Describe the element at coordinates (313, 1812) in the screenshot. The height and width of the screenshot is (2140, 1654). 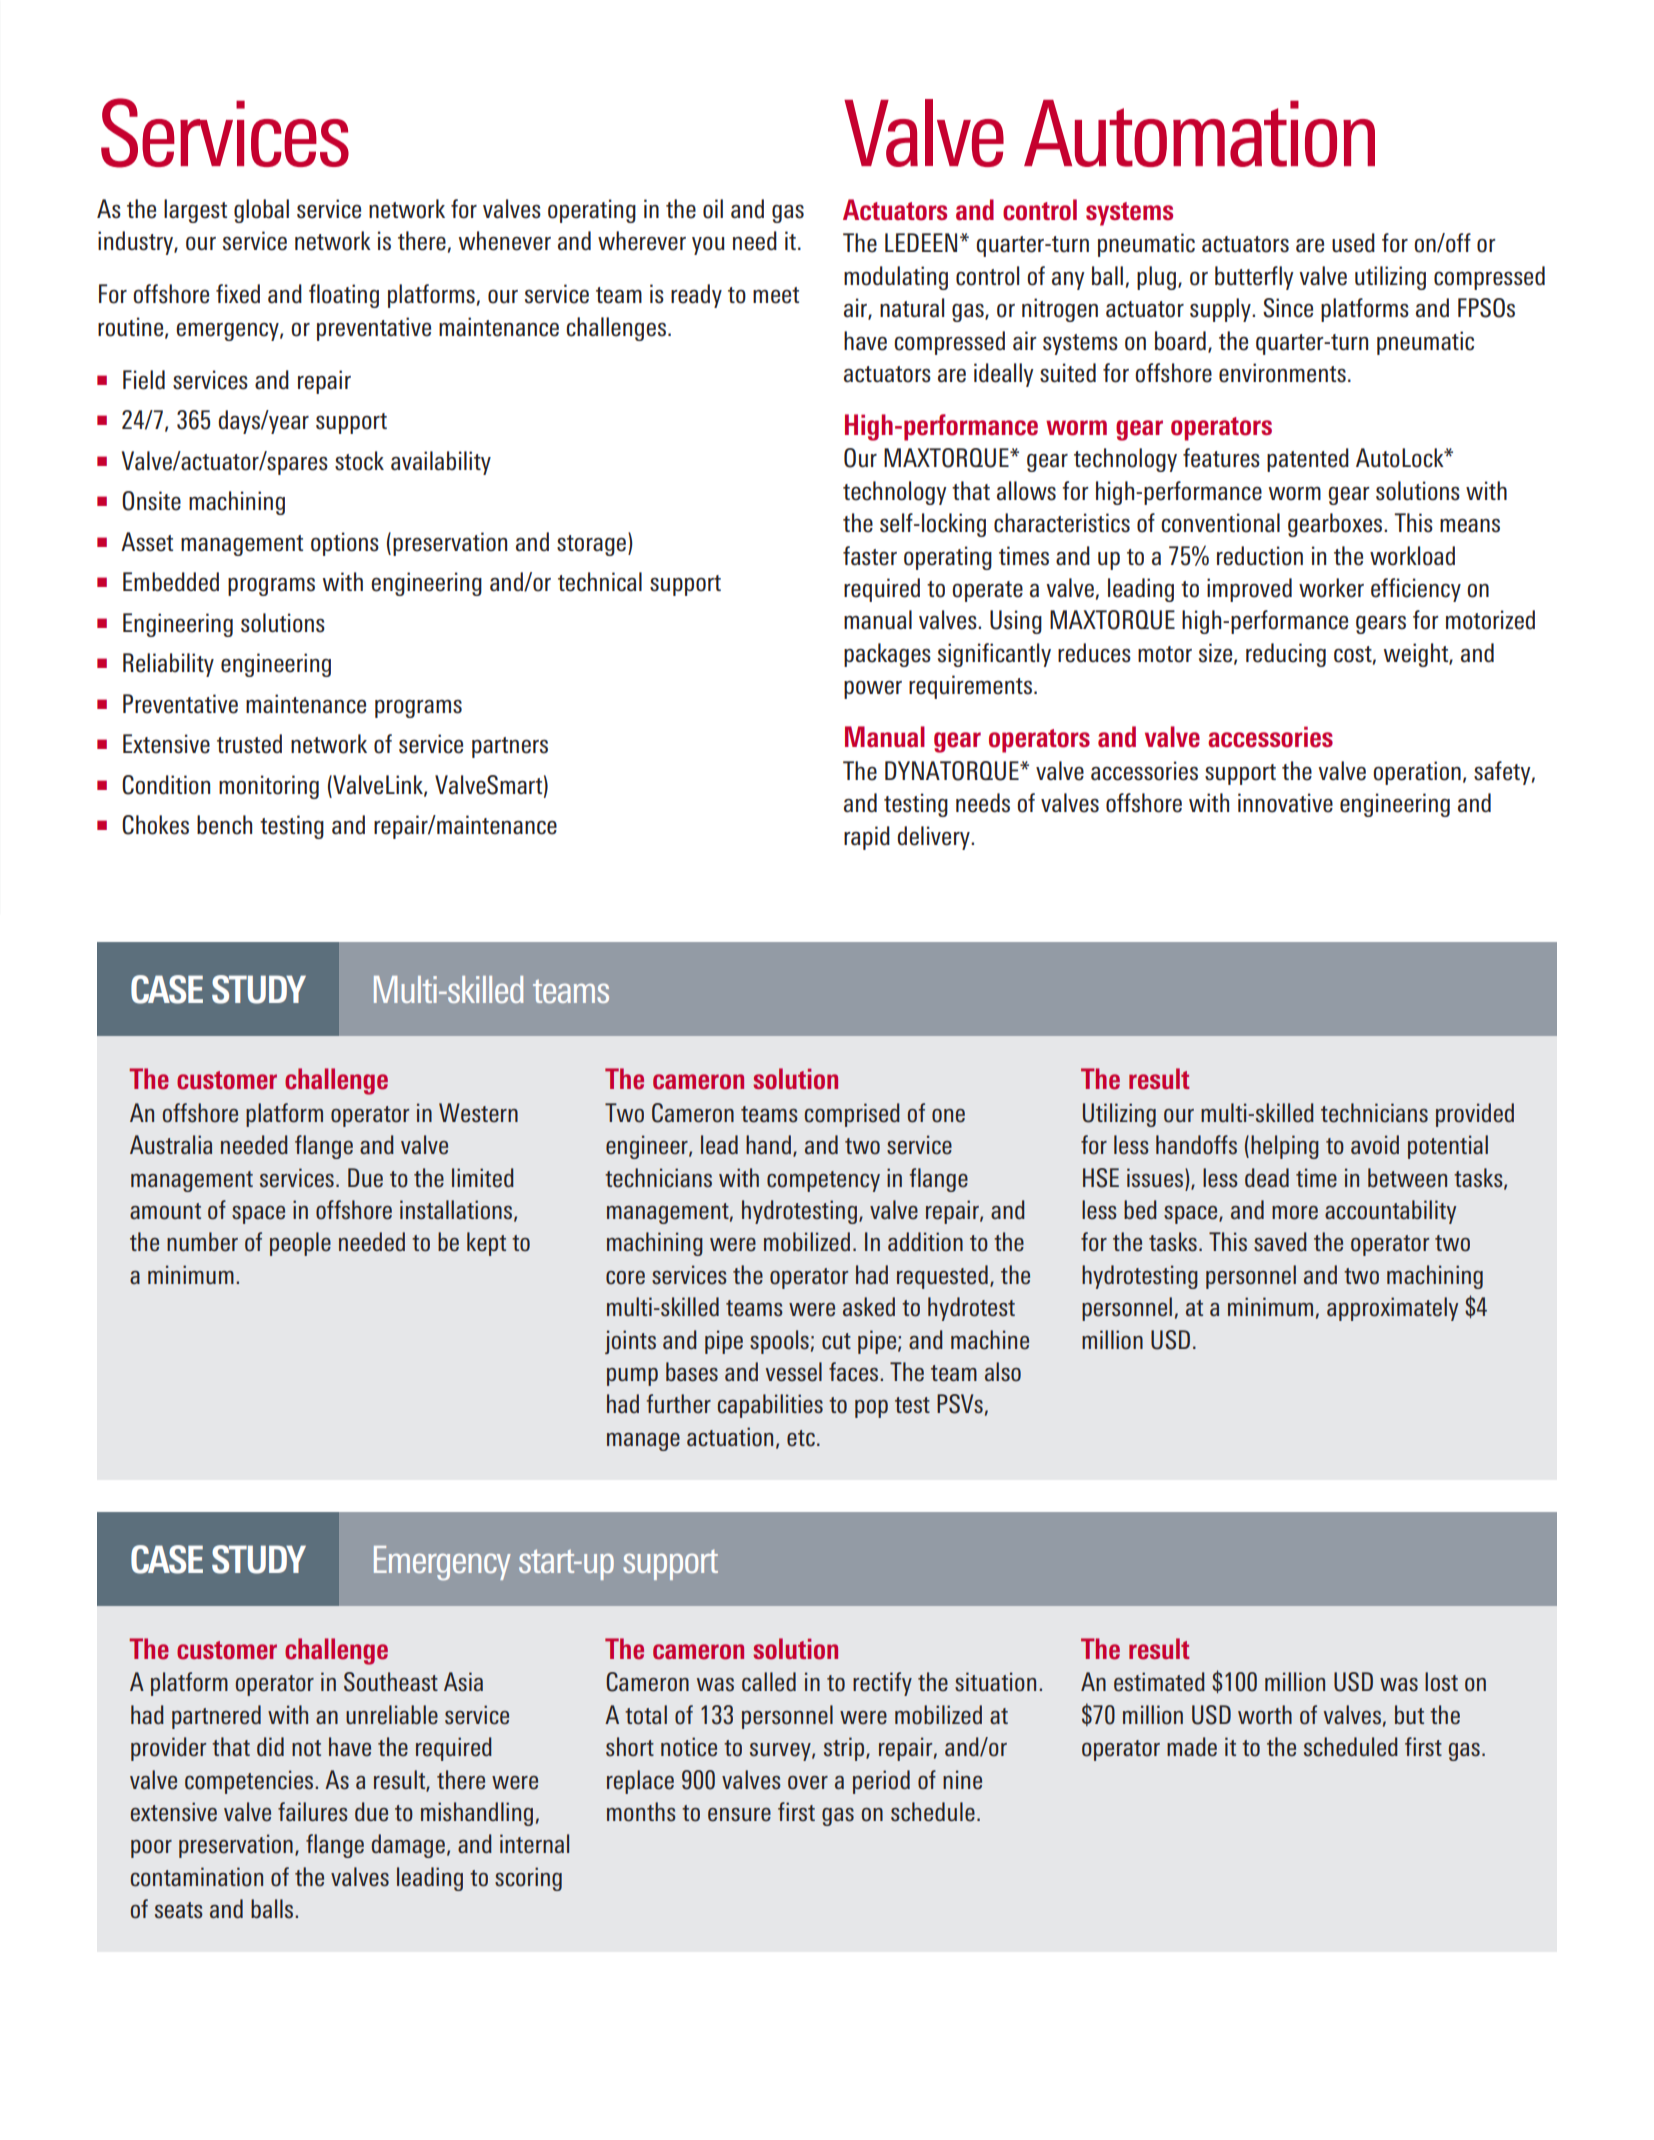
I see `failures` at that location.
